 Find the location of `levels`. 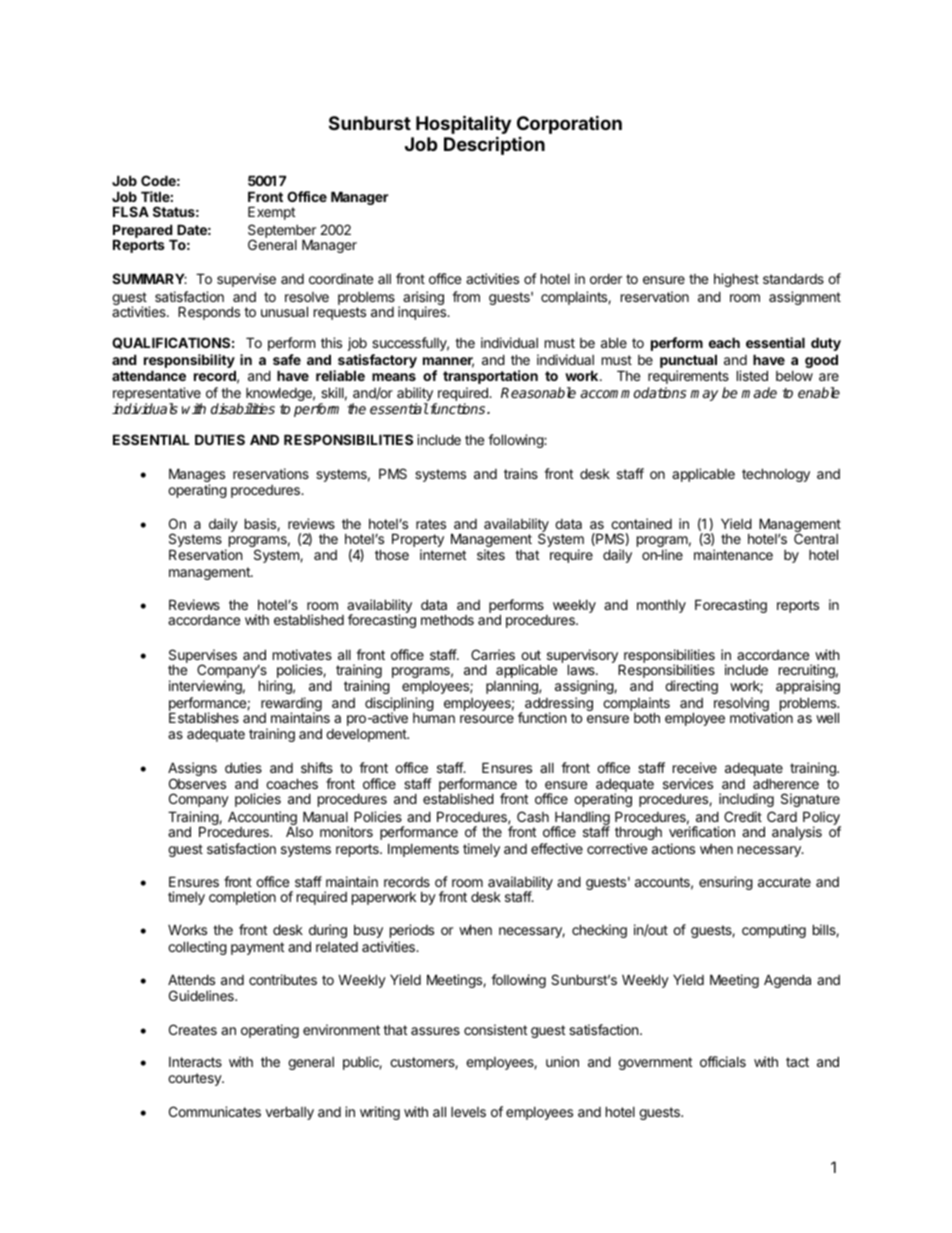

levels is located at coordinates (468, 1112).
